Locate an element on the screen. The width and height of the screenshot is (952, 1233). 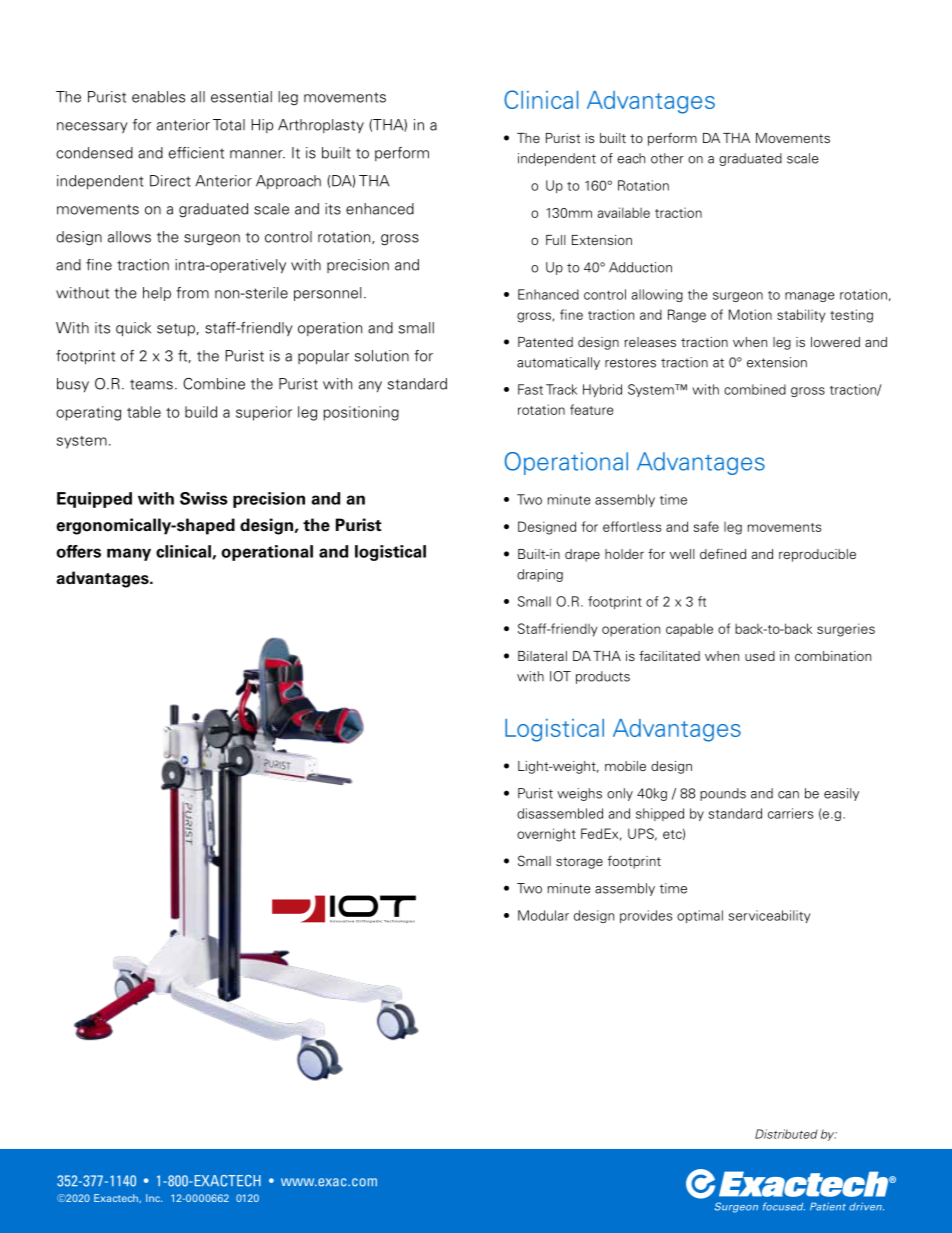
carriers is located at coordinates (790, 813).
